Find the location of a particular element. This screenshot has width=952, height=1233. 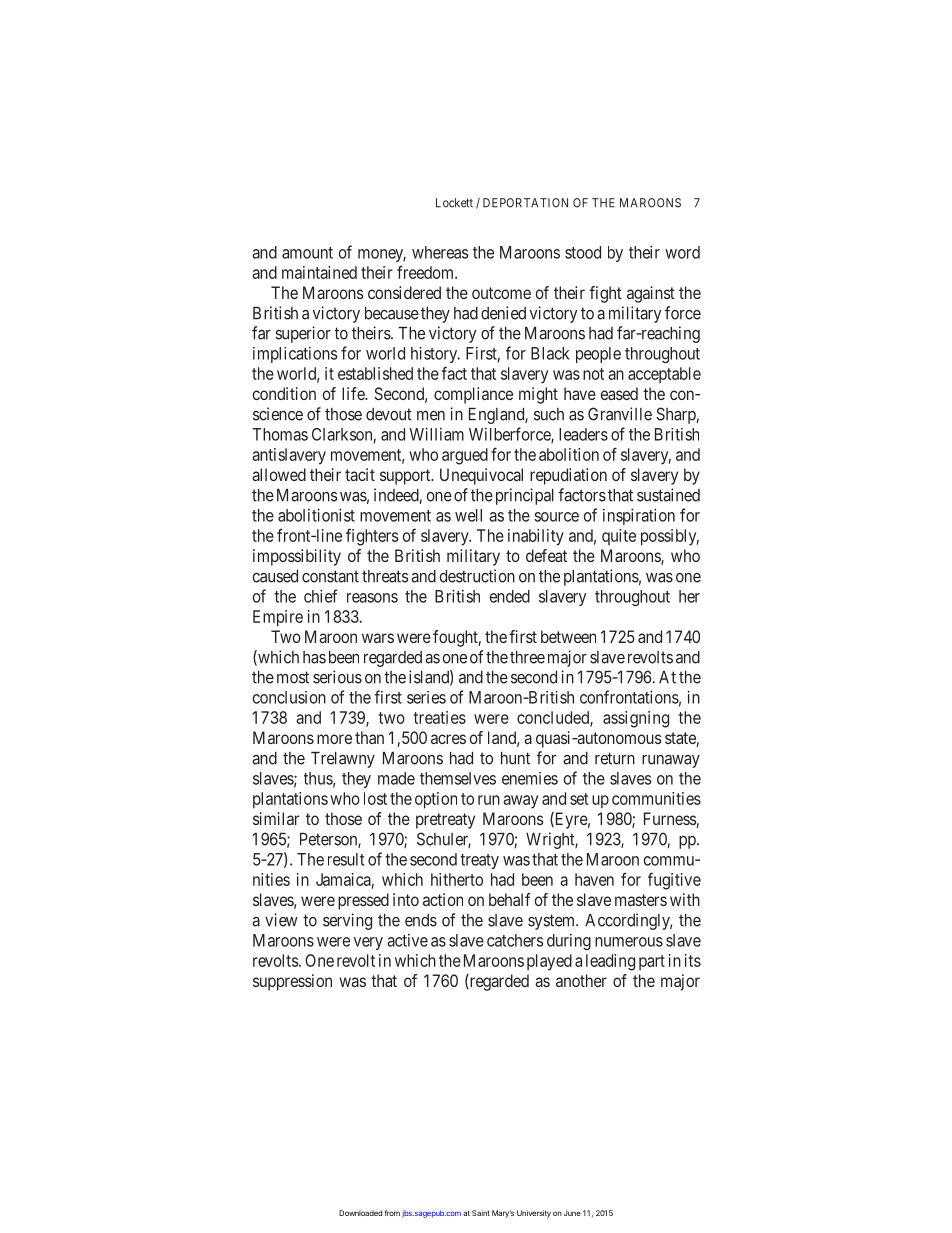

acres is located at coordinates (448, 739).
